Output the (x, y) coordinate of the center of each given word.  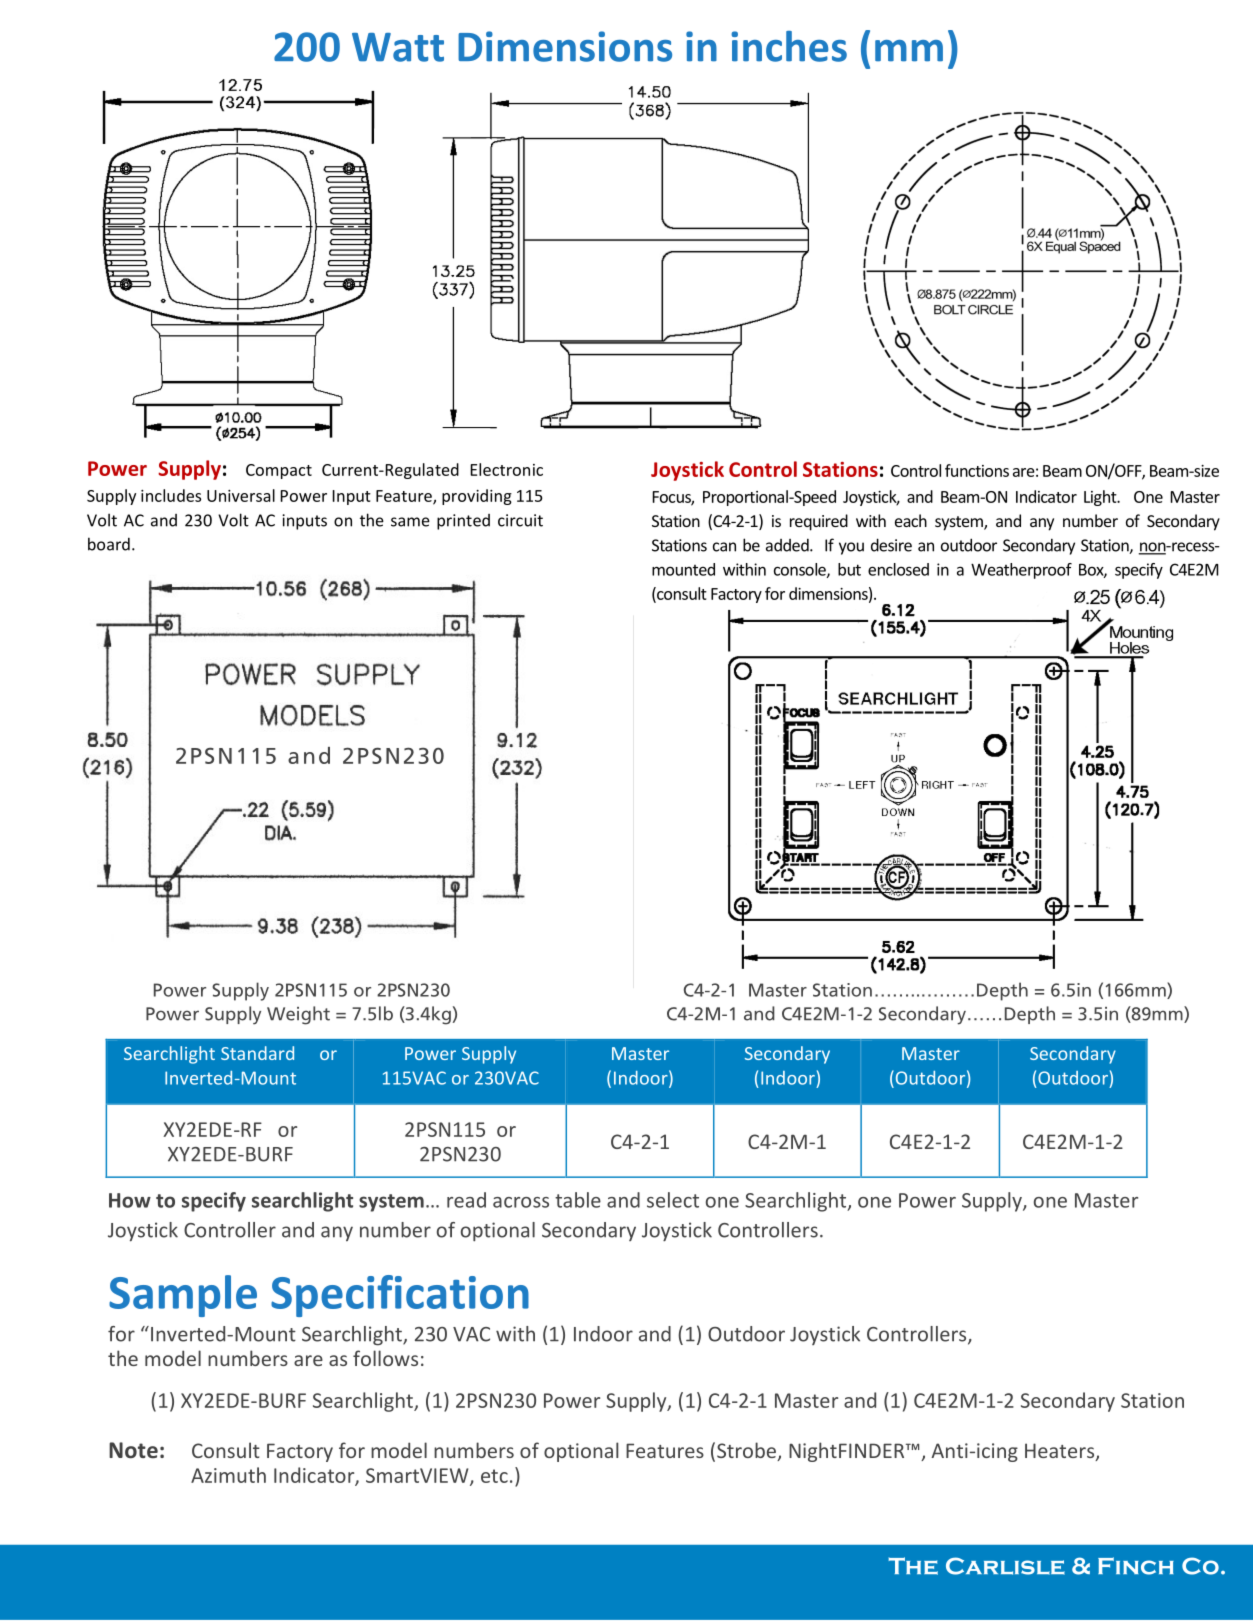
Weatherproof (1021, 571)
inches (789, 46)
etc (494, 1476)
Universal (241, 495)
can (724, 547)
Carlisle (1005, 1566)
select (673, 1200)
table (578, 1200)
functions (977, 470)
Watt (398, 47)
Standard (257, 1053)
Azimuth (228, 1475)
